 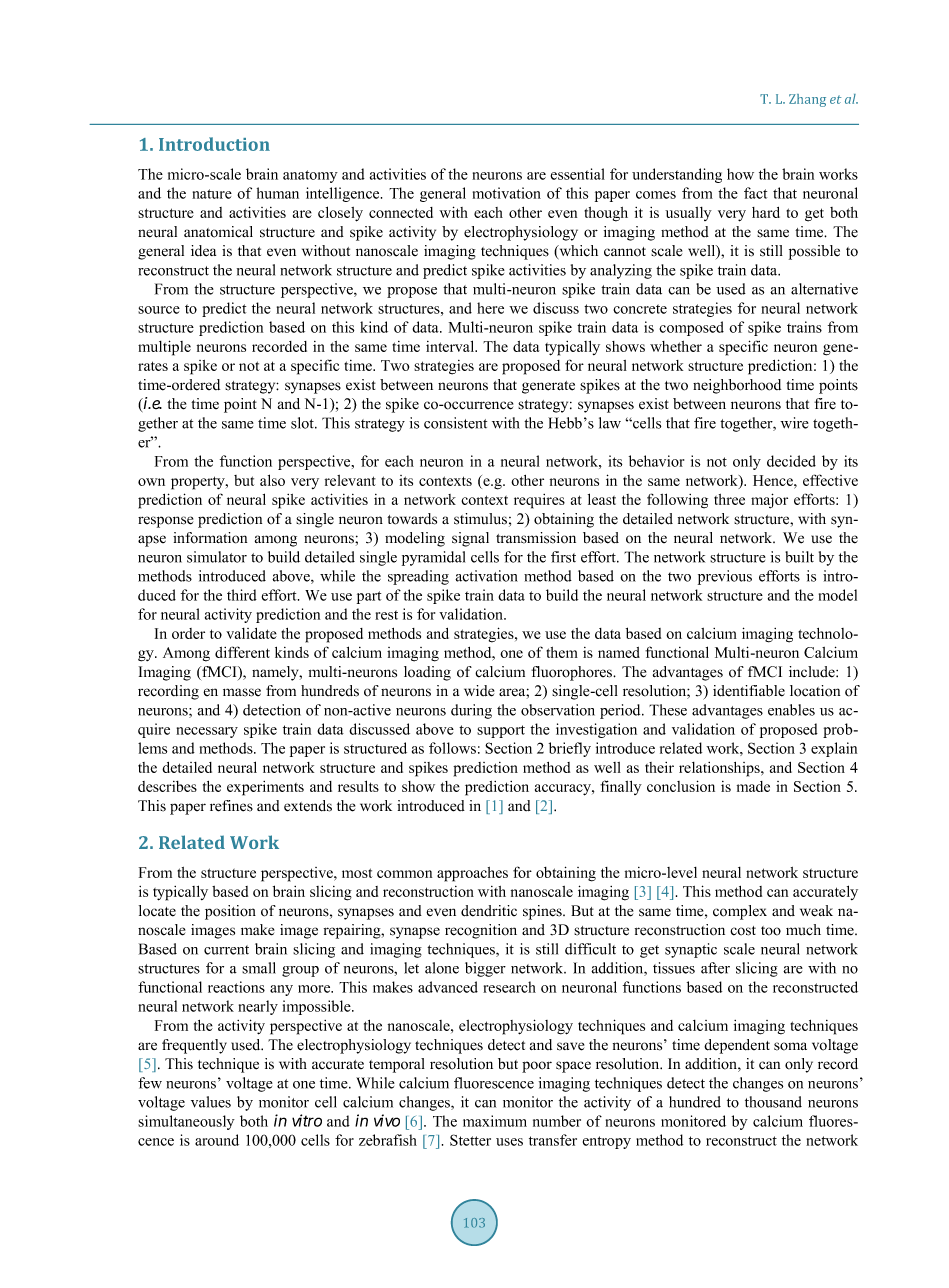 I want to click on wire, so click(x=794, y=423).
